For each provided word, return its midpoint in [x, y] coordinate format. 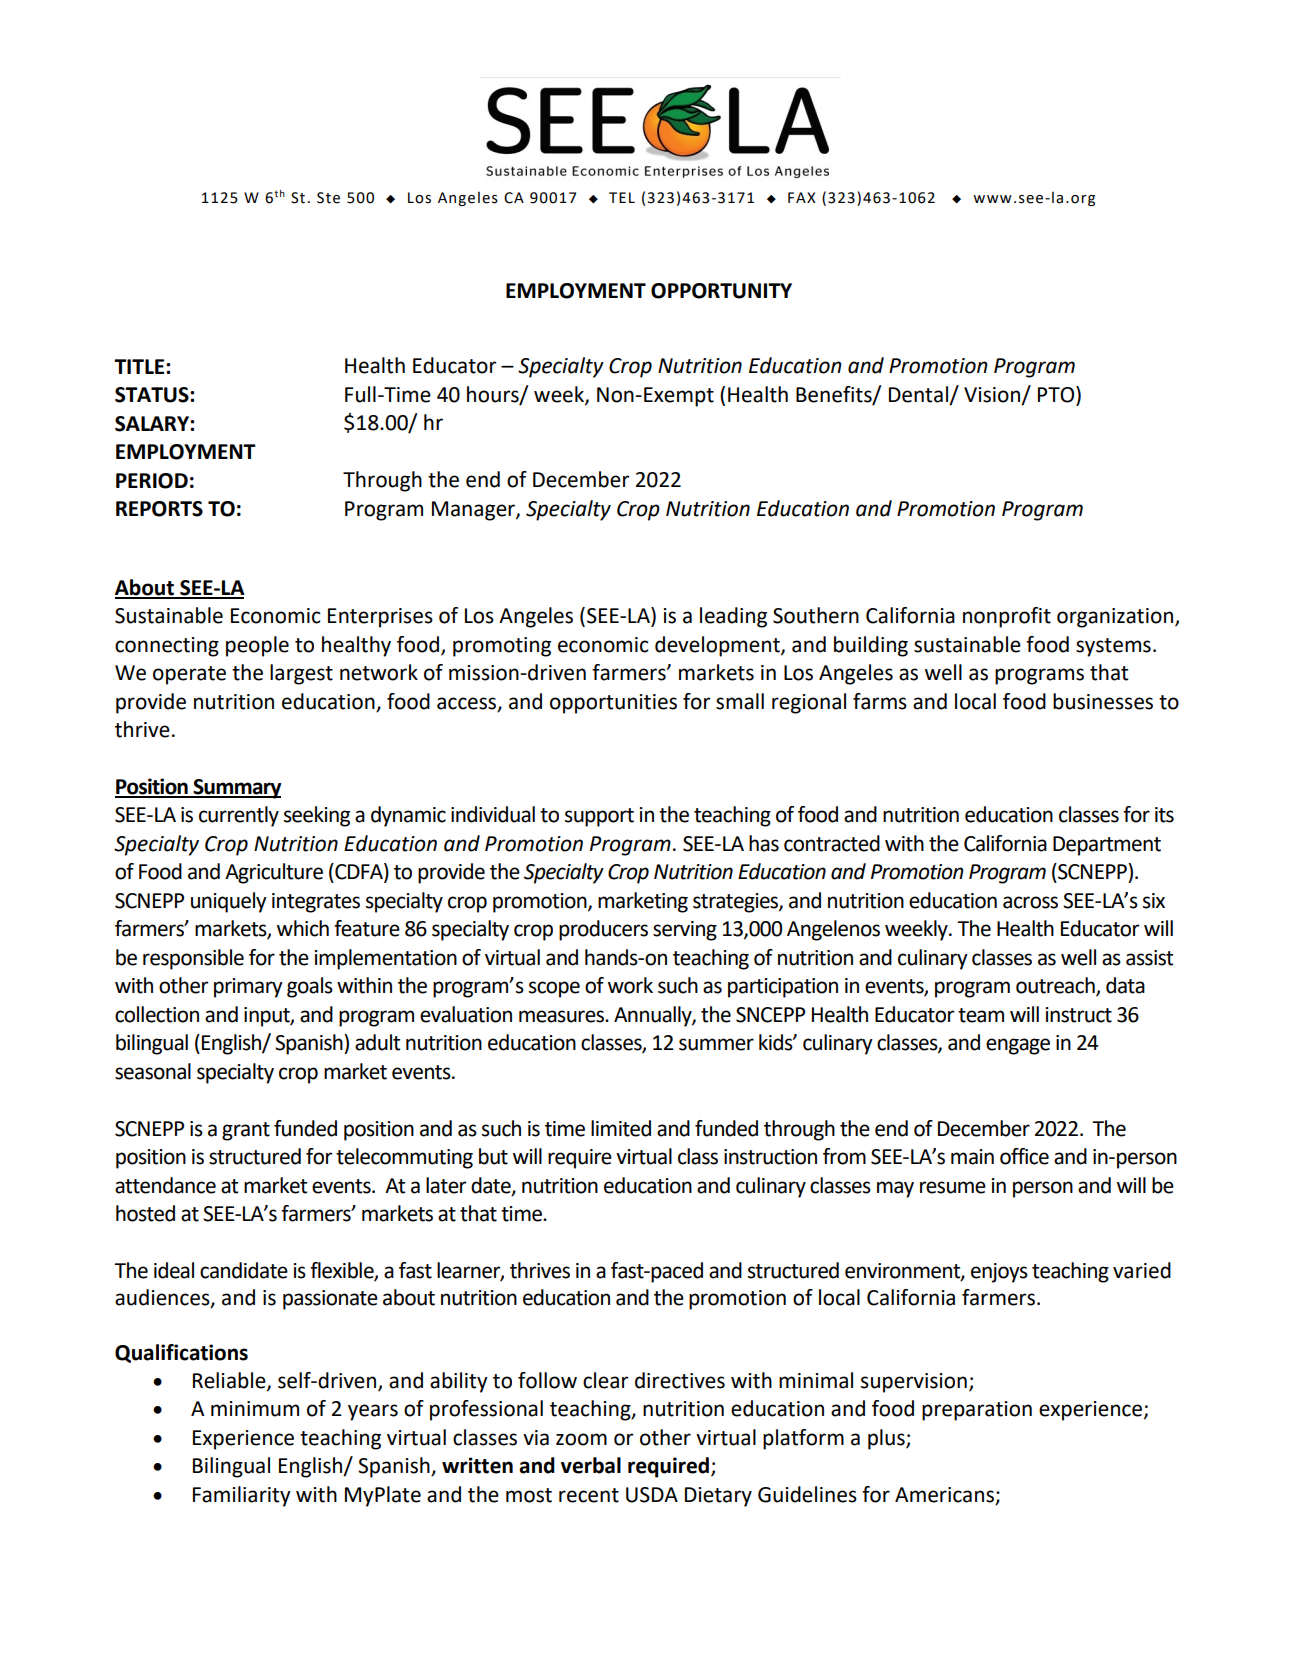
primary [248, 988]
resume [953, 1187]
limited [621, 1128]
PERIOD [152, 481]
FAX [802, 197]
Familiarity [242, 1496]
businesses [1103, 701]
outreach [1056, 986]
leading [733, 617]
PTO [1057, 394]
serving [685, 931]
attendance [165, 1185]
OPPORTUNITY [721, 291]
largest [301, 674]
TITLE [140, 366]
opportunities [613, 704]
